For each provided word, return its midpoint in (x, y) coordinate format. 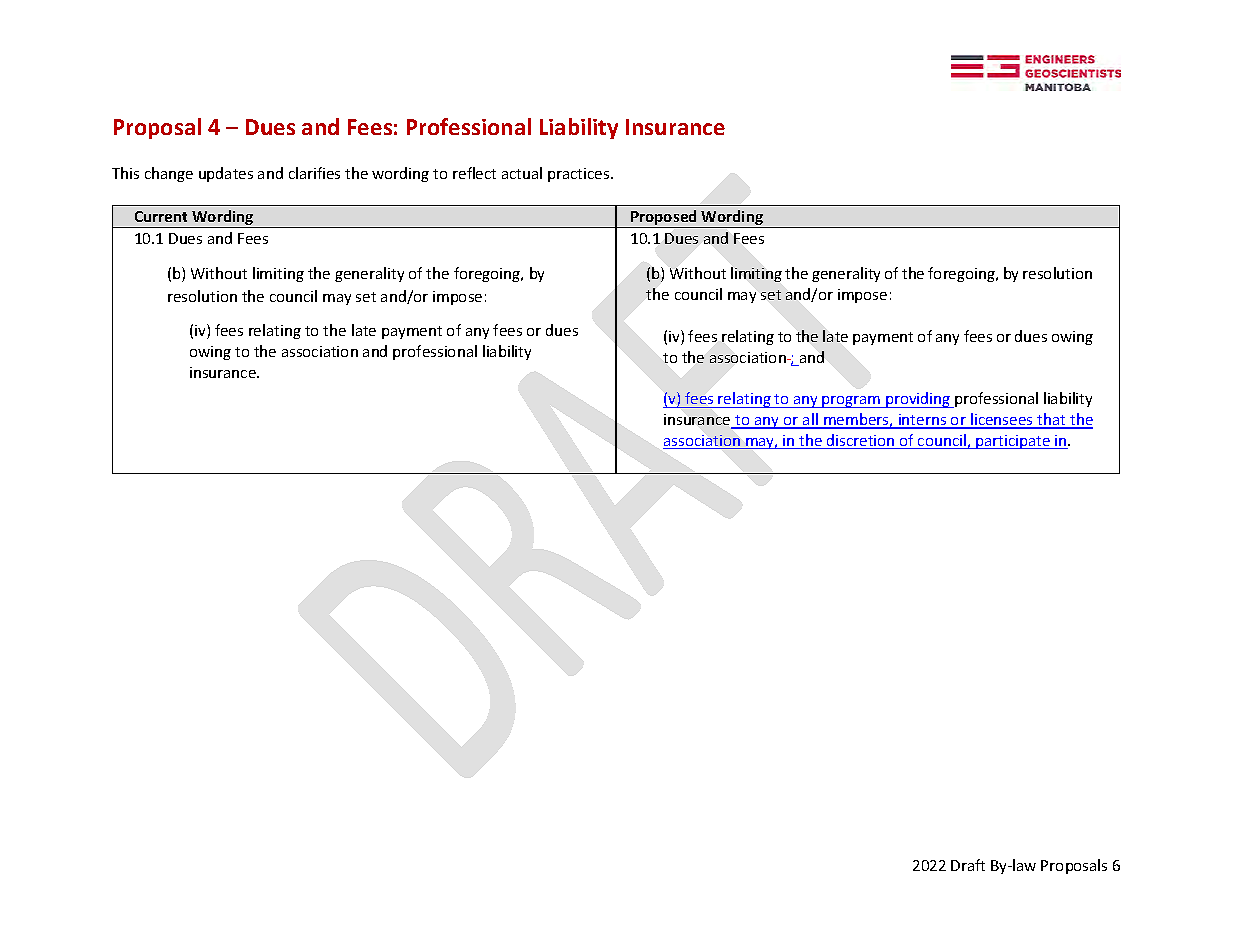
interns (923, 421)
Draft (968, 865)
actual (522, 173)
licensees (1002, 420)
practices (580, 175)
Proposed (664, 219)
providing (918, 400)
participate (1013, 442)
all (810, 420)
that (1051, 420)
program (852, 402)
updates (226, 174)
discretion (861, 441)
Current (161, 216)
